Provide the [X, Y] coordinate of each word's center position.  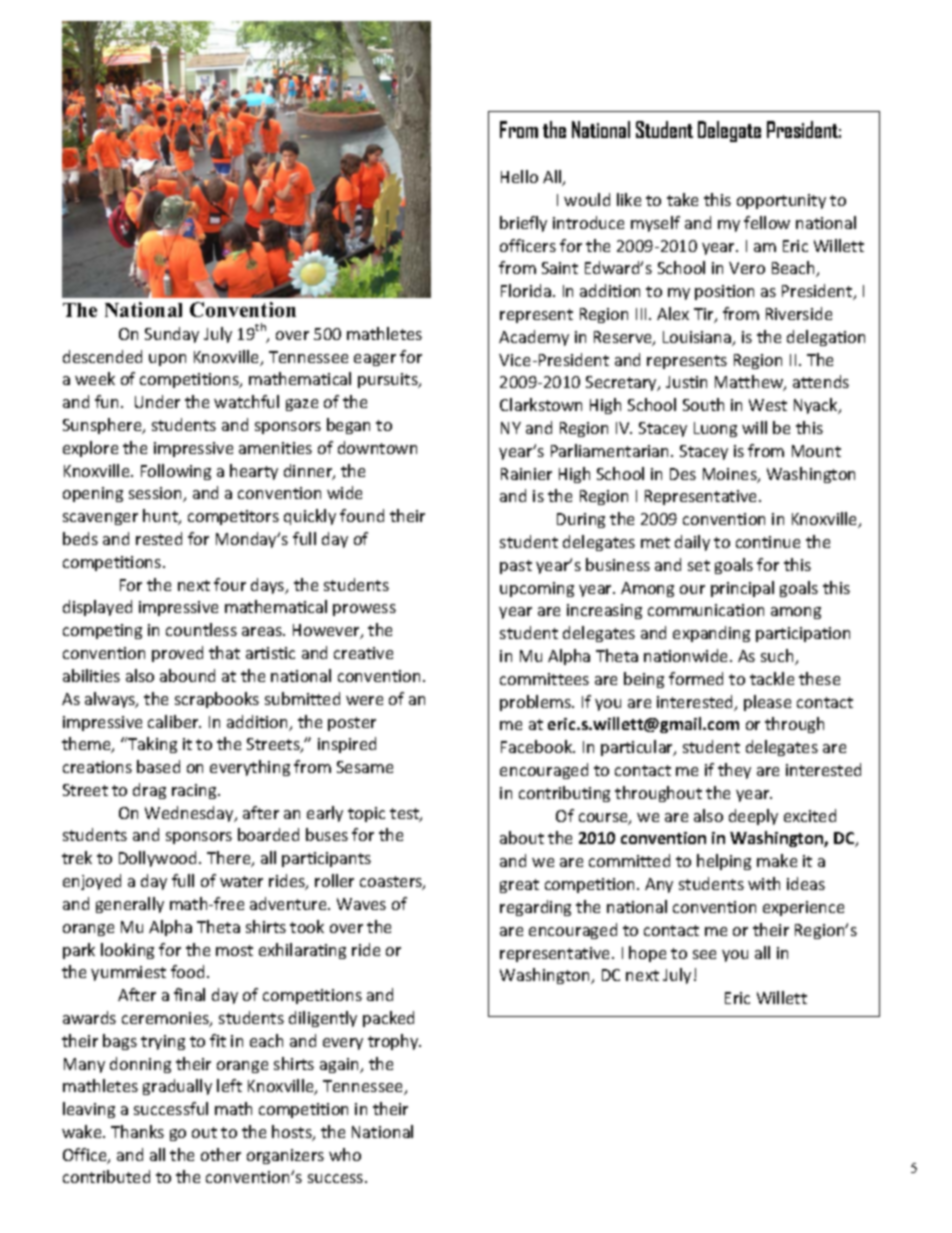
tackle [772, 678]
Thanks [137, 1131]
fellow [767, 222]
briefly [523, 224]
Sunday [172, 335]
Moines [731, 475]
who [345, 1154]
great [519, 886]
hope [647, 954]
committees [544, 679]
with [764, 883]
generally [130, 905]
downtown [377, 447]
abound [187, 675]
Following [176, 472]
